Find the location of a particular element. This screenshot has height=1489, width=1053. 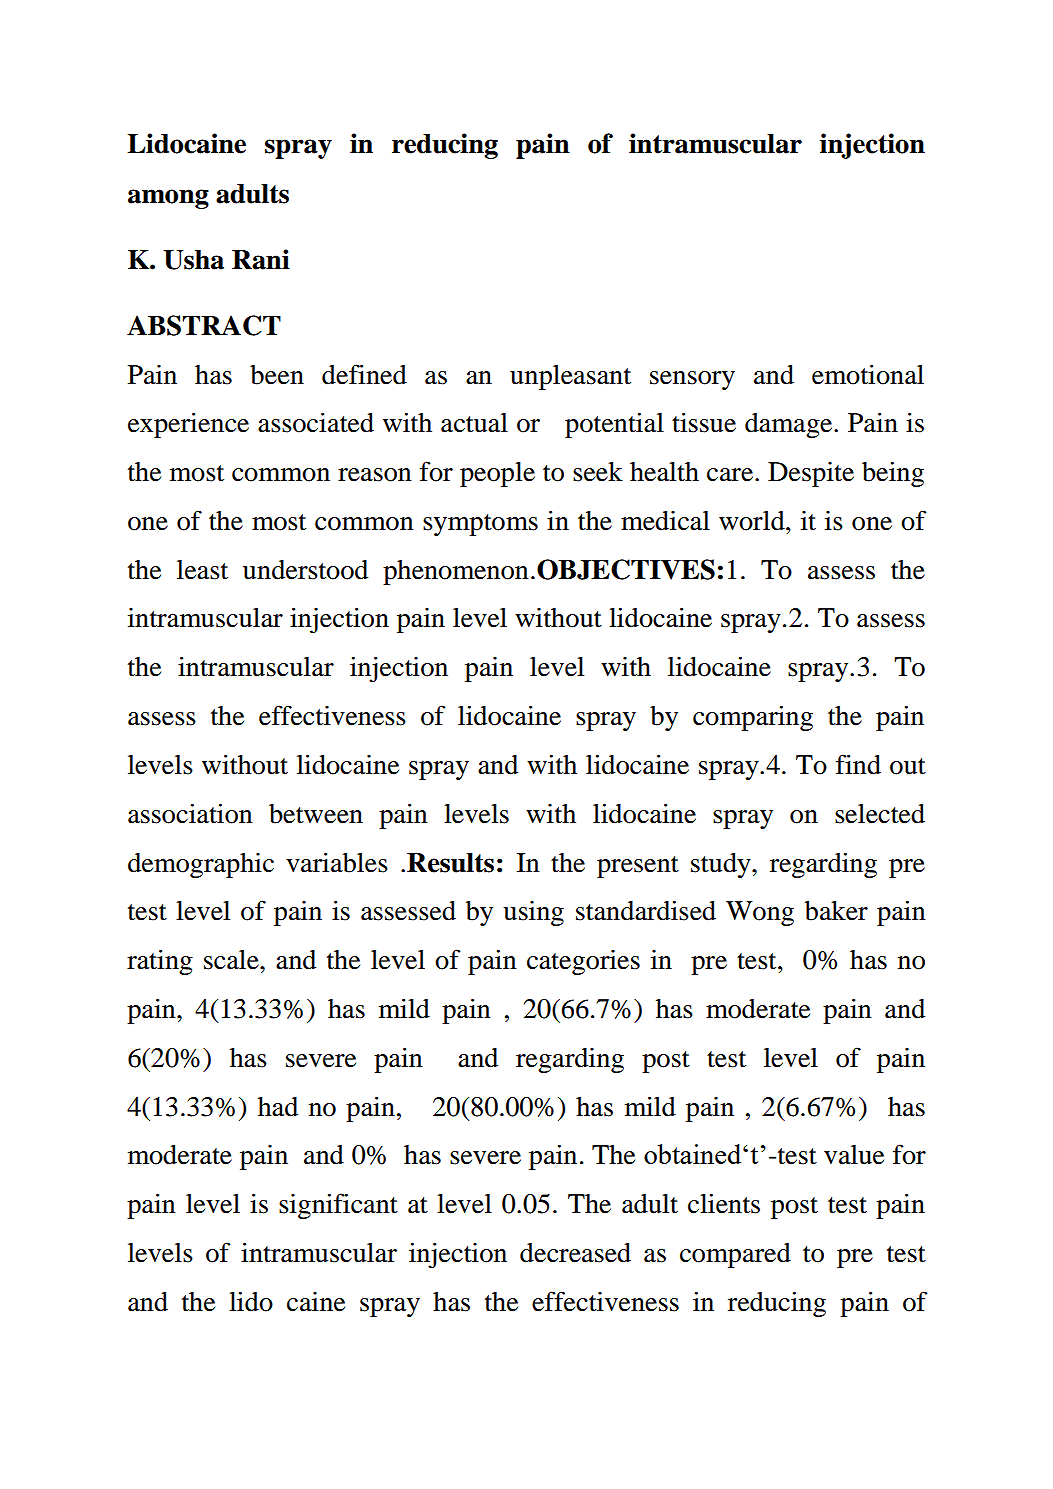

comparing is located at coordinates (753, 718).
